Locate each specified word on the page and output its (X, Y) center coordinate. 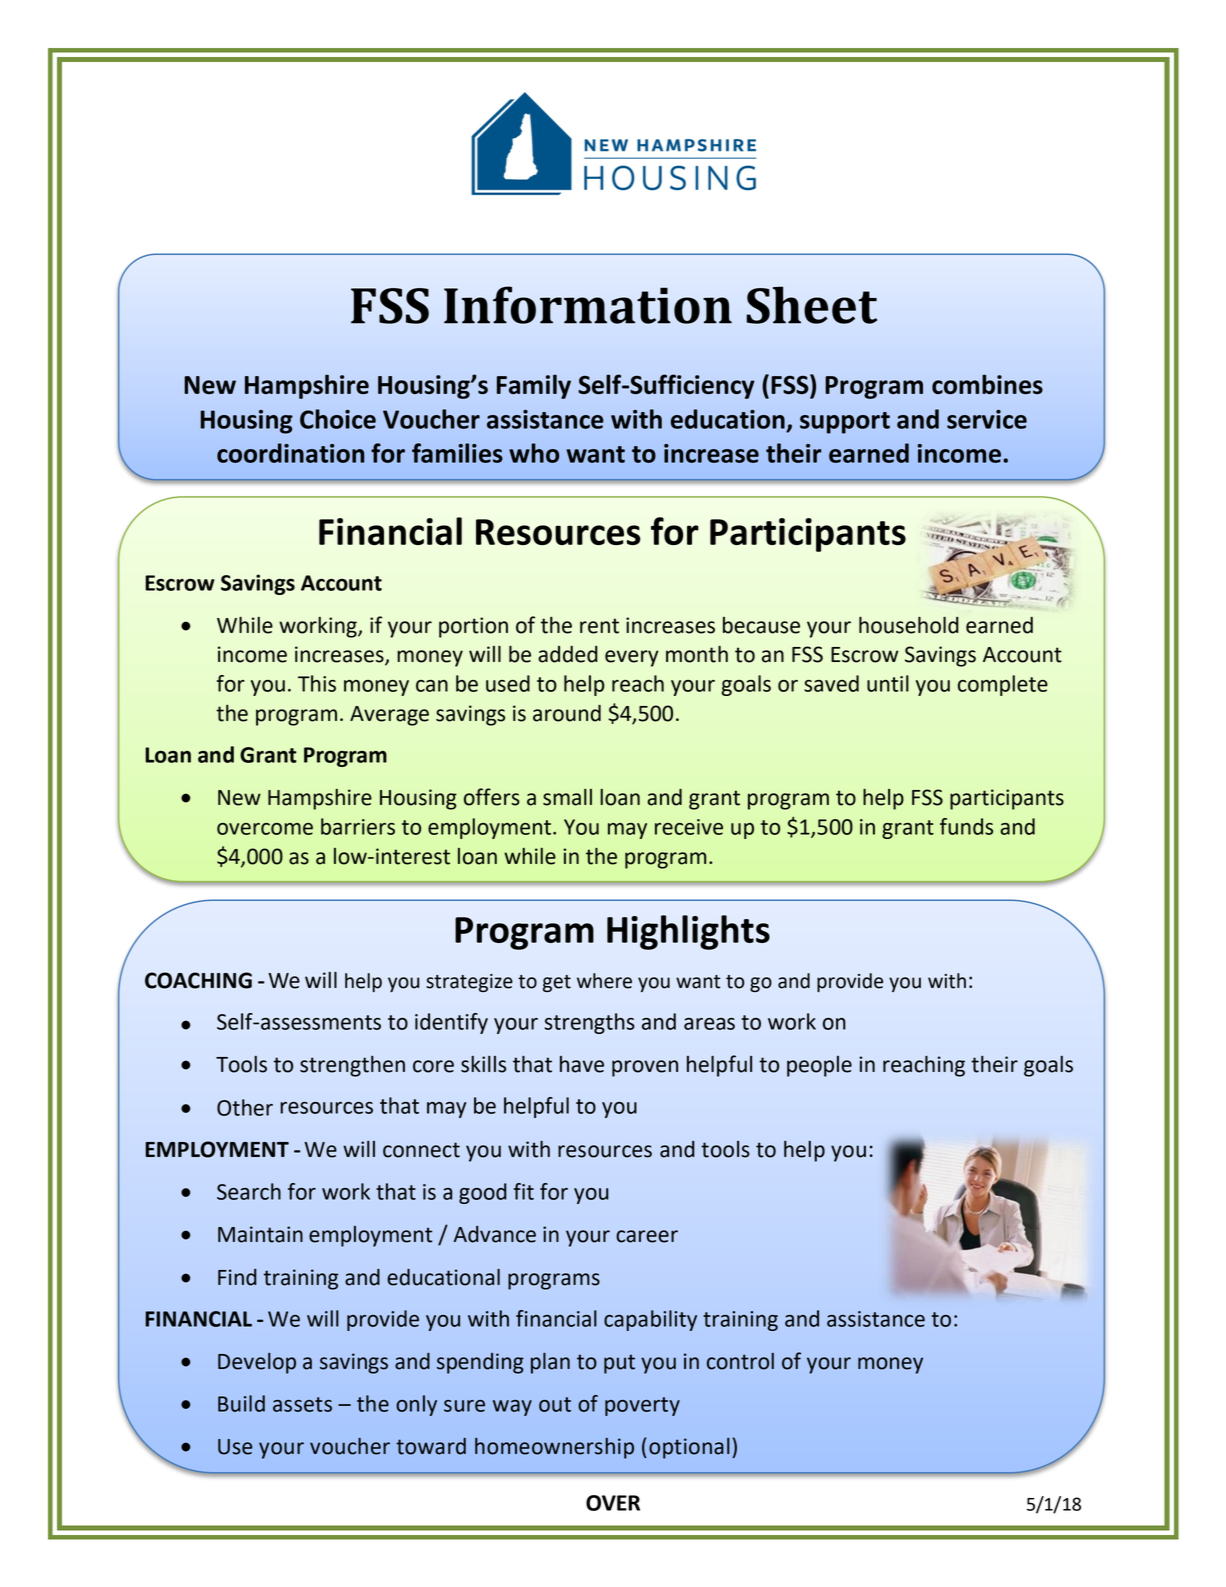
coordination (290, 453)
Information (588, 305)
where (604, 981)
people (819, 1066)
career (647, 1236)
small (567, 797)
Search (249, 1191)
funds (966, 826)
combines (987, 384)
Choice (338, 419)
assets (302, 1404)
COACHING (198, 980)
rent (599, 626)
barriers (358, 826)
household (909, 625)
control (740, 1361)
